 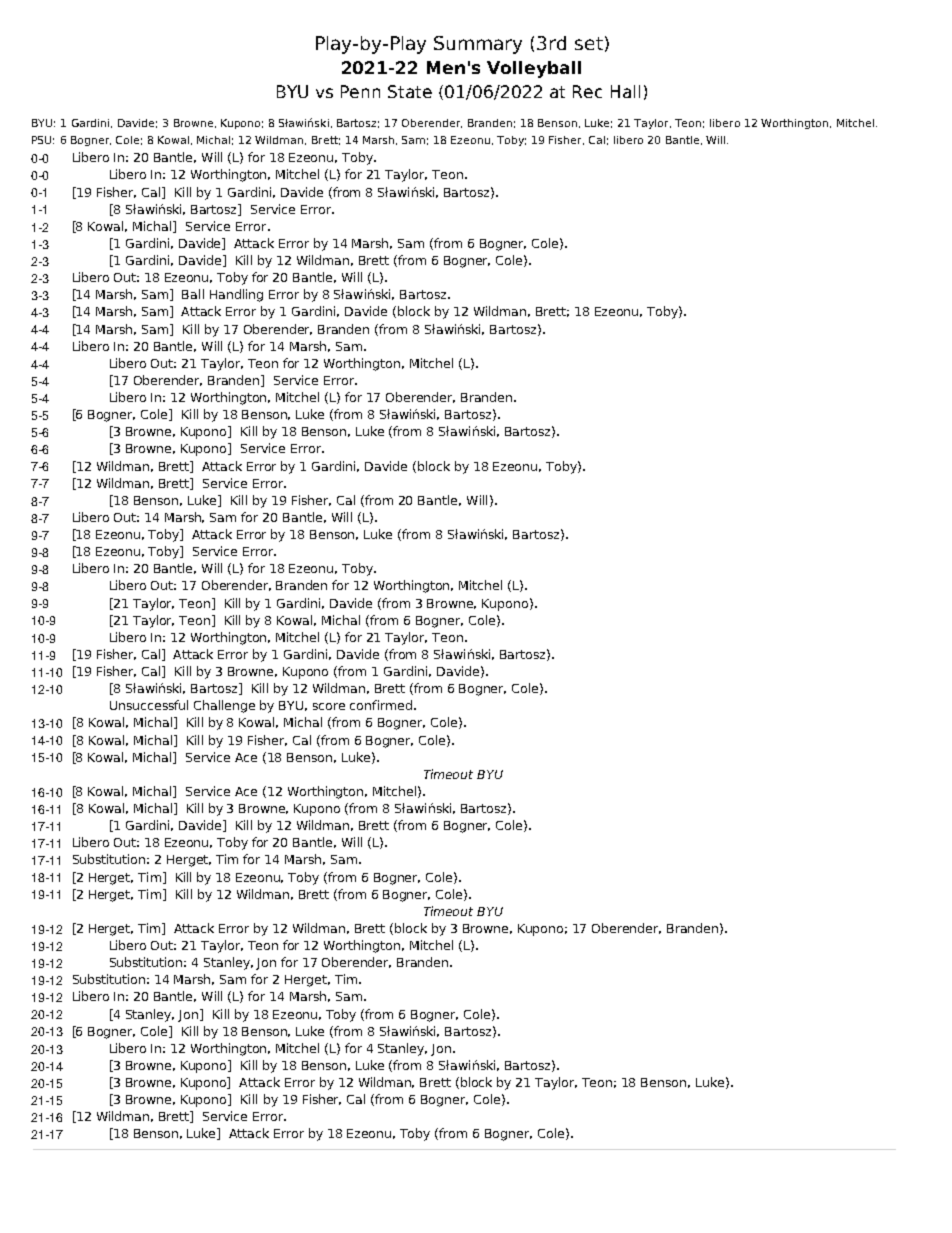 What do you see at coordinates (589, 43) in the document?
I see `set` at bounding box center [589, 43].
